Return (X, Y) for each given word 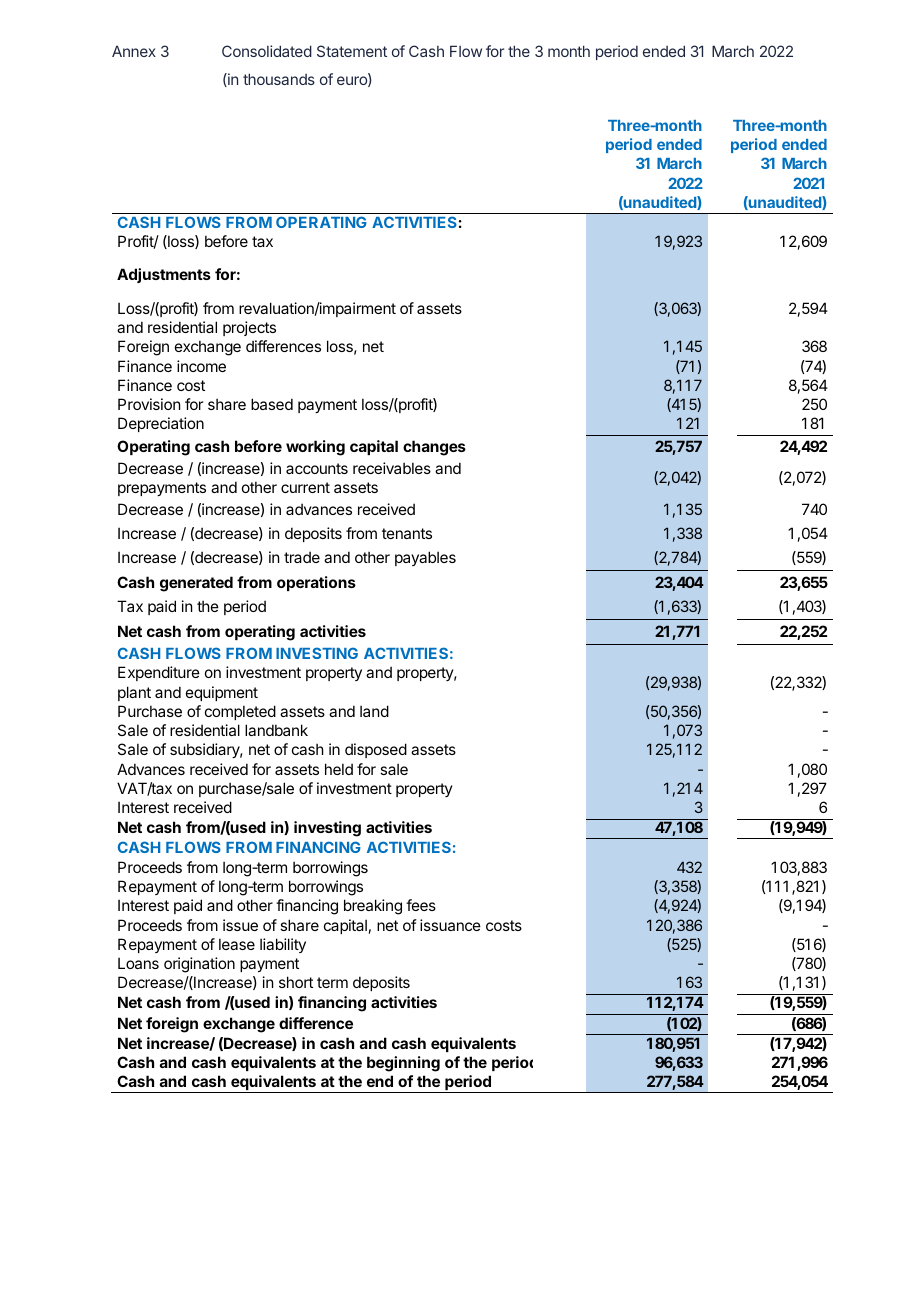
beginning (403, 1064)
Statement (352, 51)
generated (196, 584)
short (296, 982)
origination (199, 965)
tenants (407, 533)
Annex (134, 51)
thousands (279, 79)
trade (302, 557)
